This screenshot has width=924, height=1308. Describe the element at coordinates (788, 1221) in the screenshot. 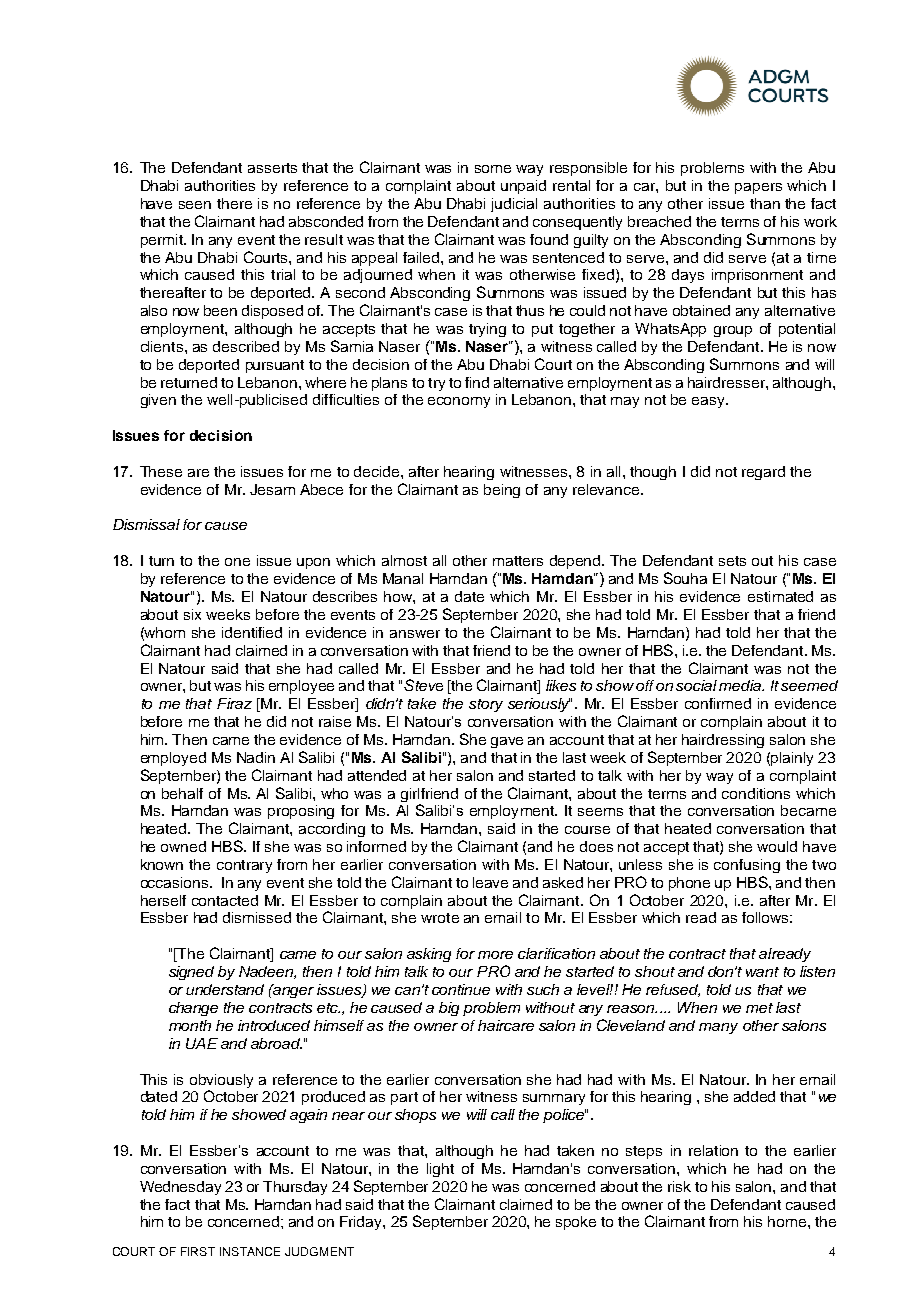

I see `home` at that location.
